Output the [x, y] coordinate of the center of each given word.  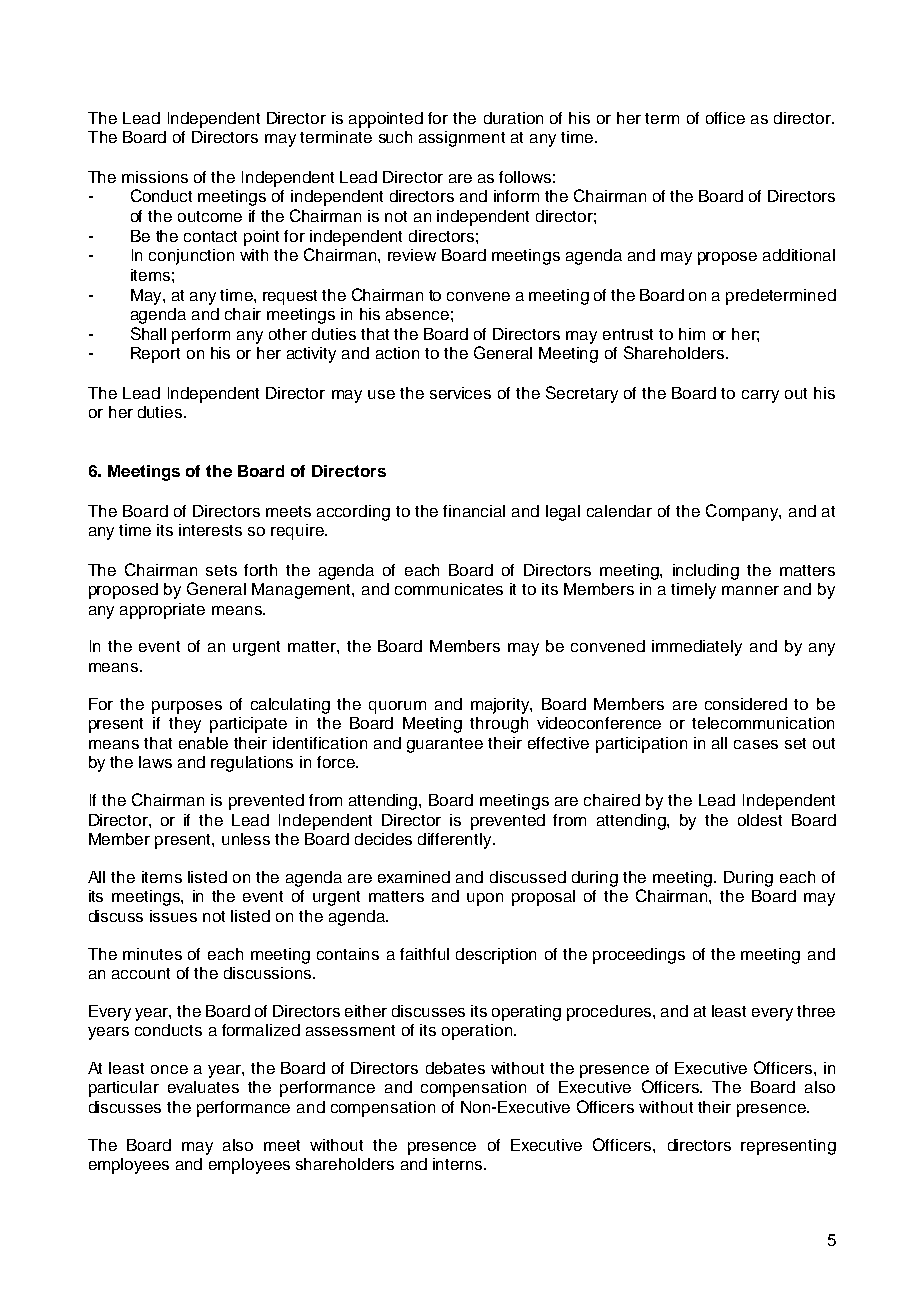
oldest [760, 820]
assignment [462, 139]
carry [760, 396]
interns [459, 1164]
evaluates [203, 1087]
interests [210, 530]
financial [474, 511]
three [816, 1011]
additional [799, 255]
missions [155, 177]
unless [246, 839]
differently [456, 841]
